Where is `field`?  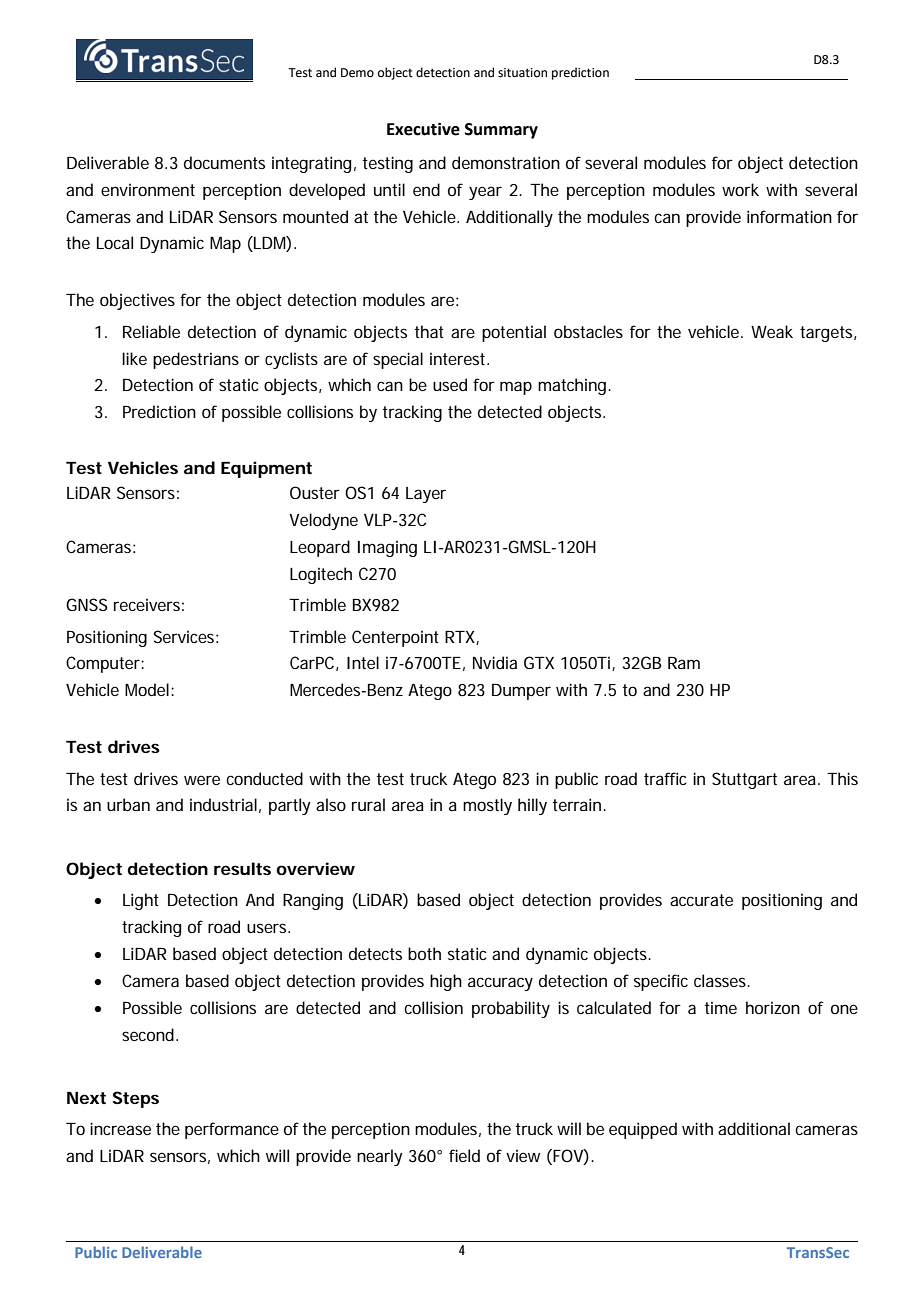
field is located at coordinates (464, 1155).
